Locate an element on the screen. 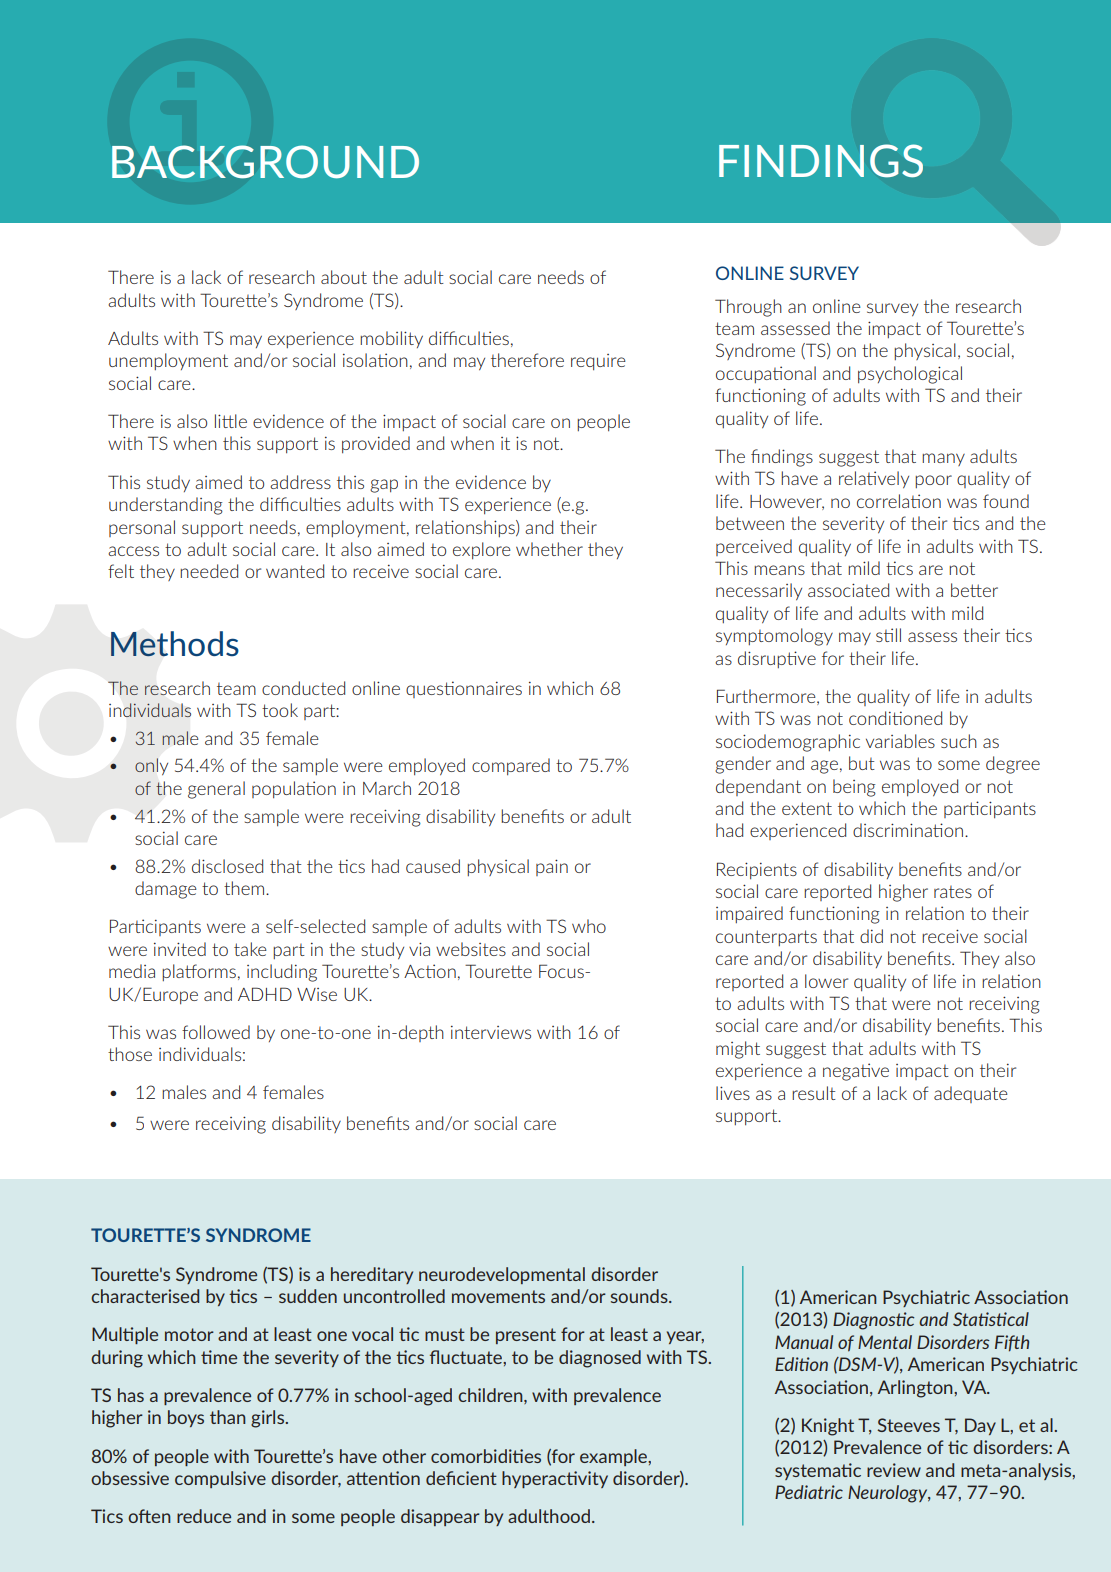  compulsive is located at coordinates (220, 1479).
